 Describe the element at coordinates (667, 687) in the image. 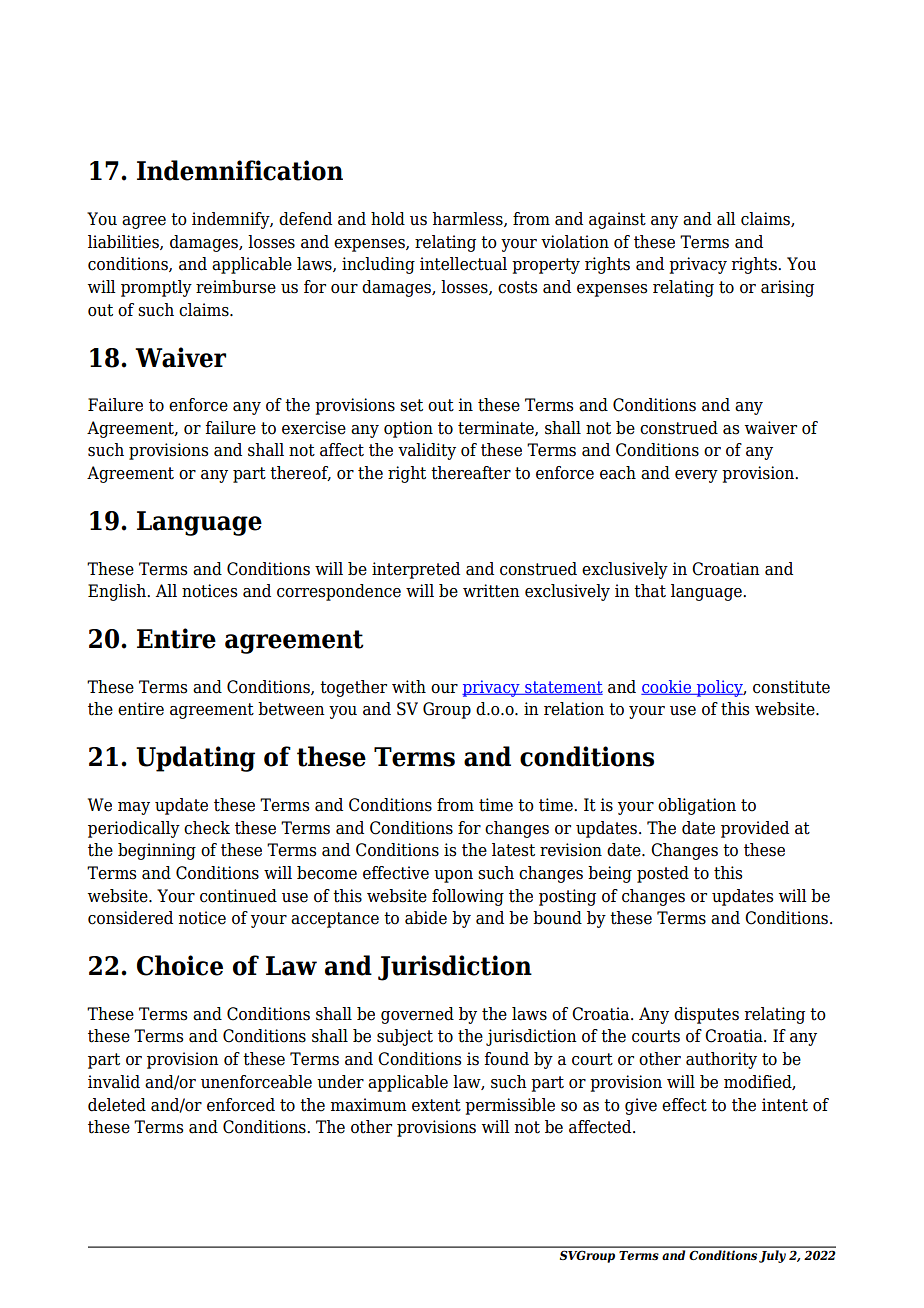

I see `cookie` at that location.
